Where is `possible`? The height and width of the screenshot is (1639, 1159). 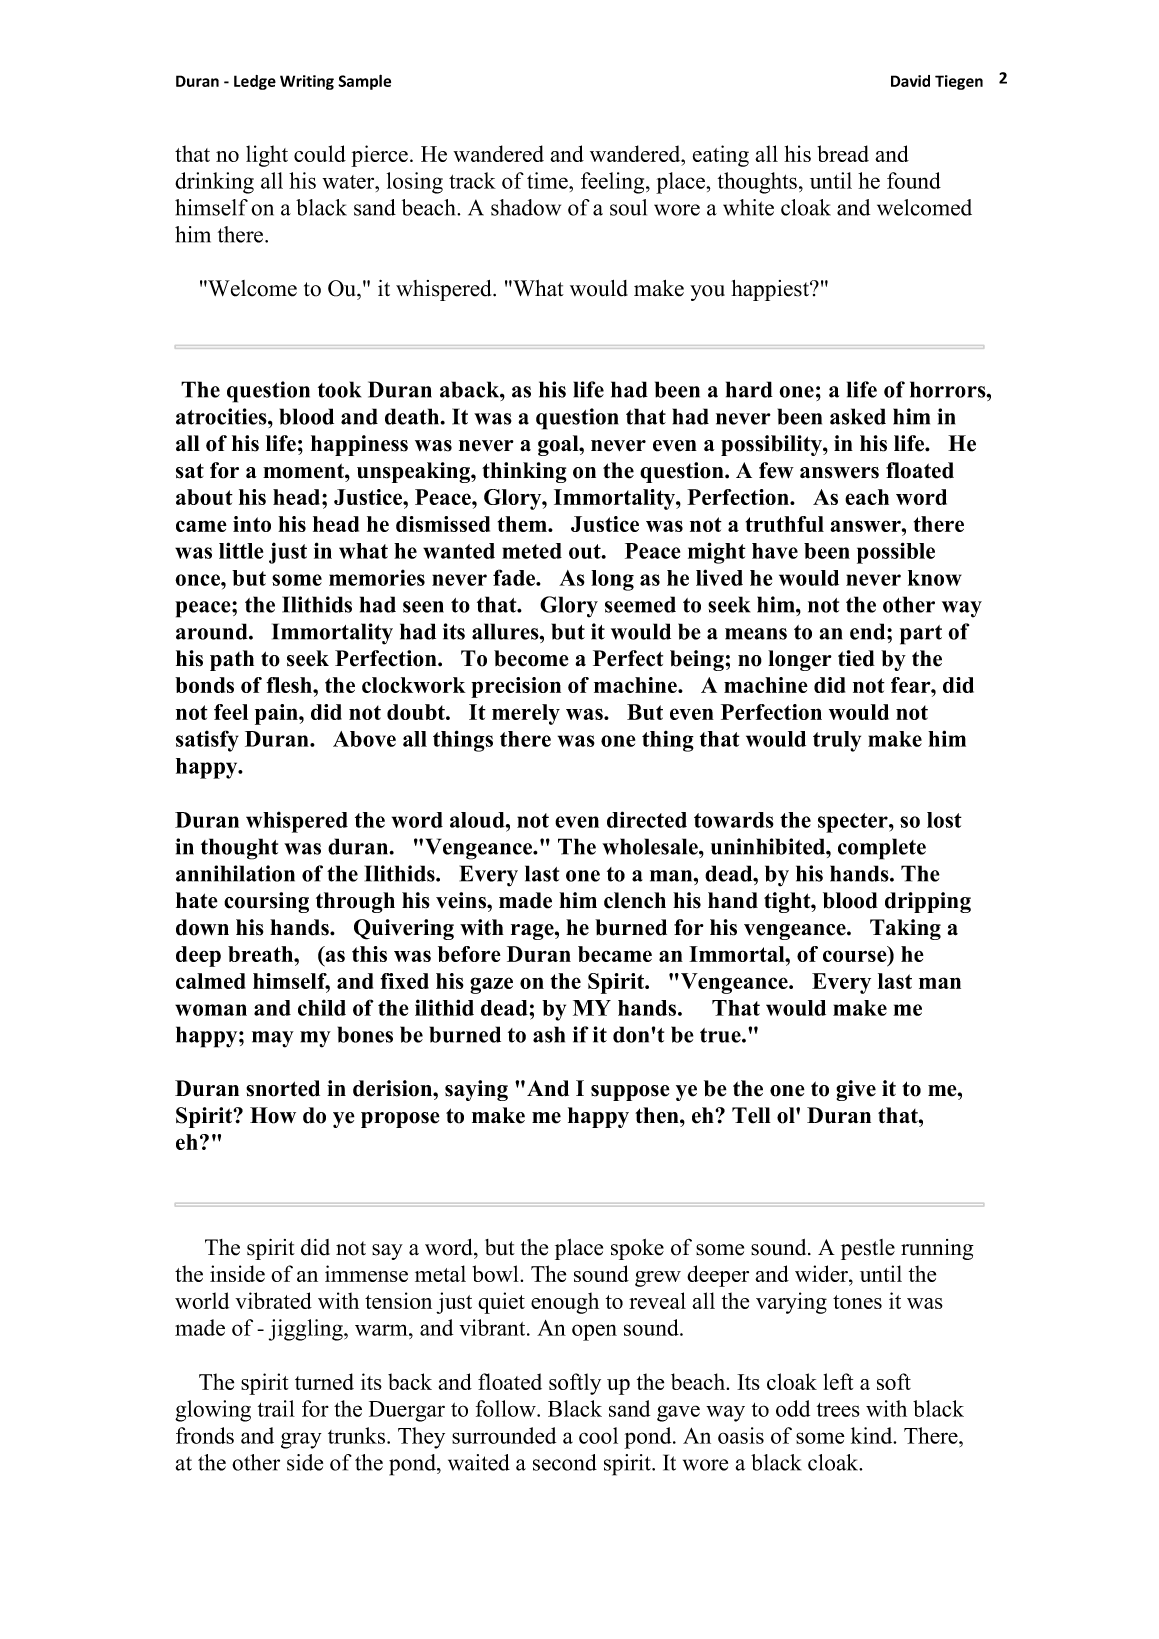 possible is located at coordinates (896, 553).
